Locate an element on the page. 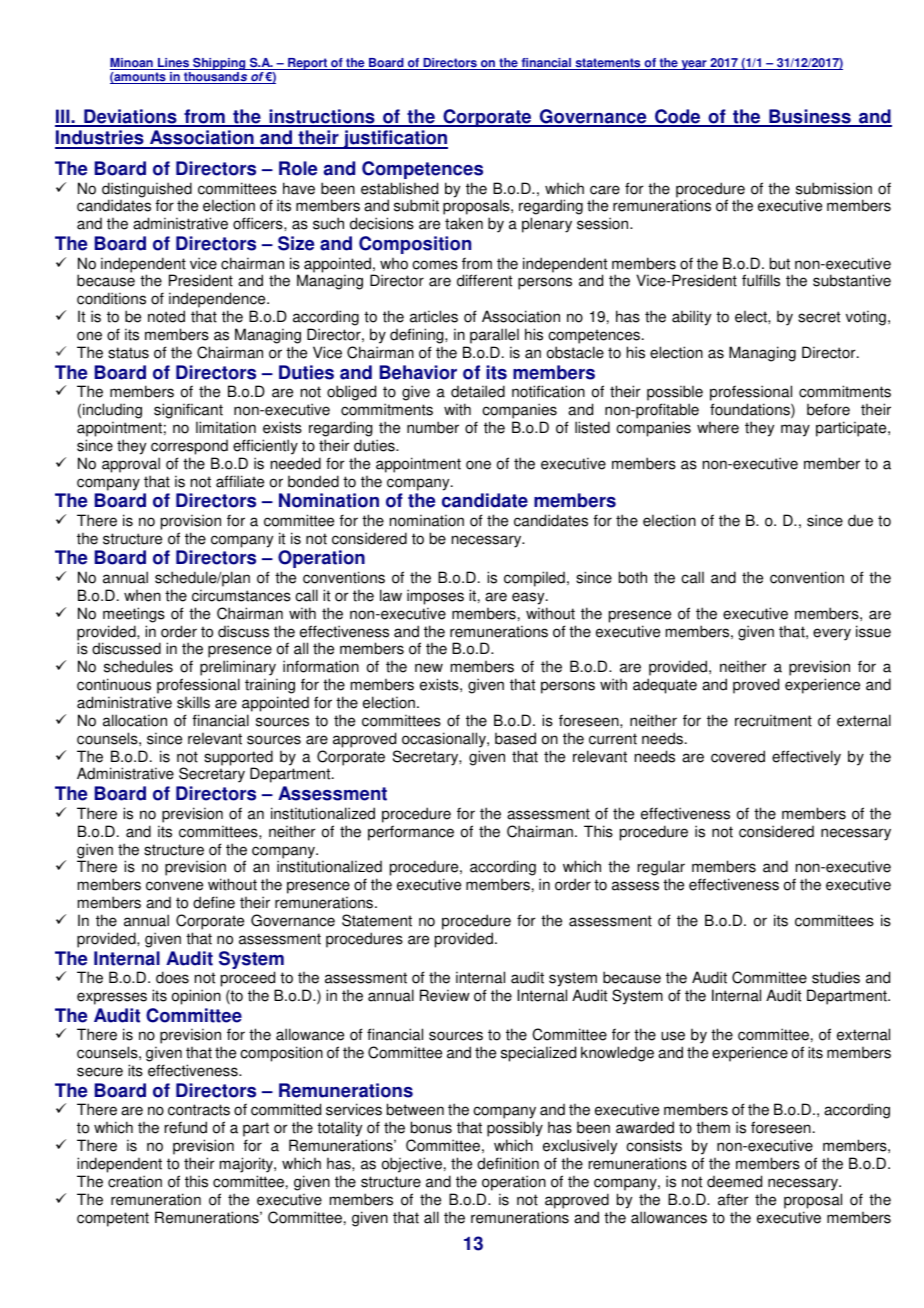 This document has width=924, height=1308. new is located at coordinates (429, 668).
